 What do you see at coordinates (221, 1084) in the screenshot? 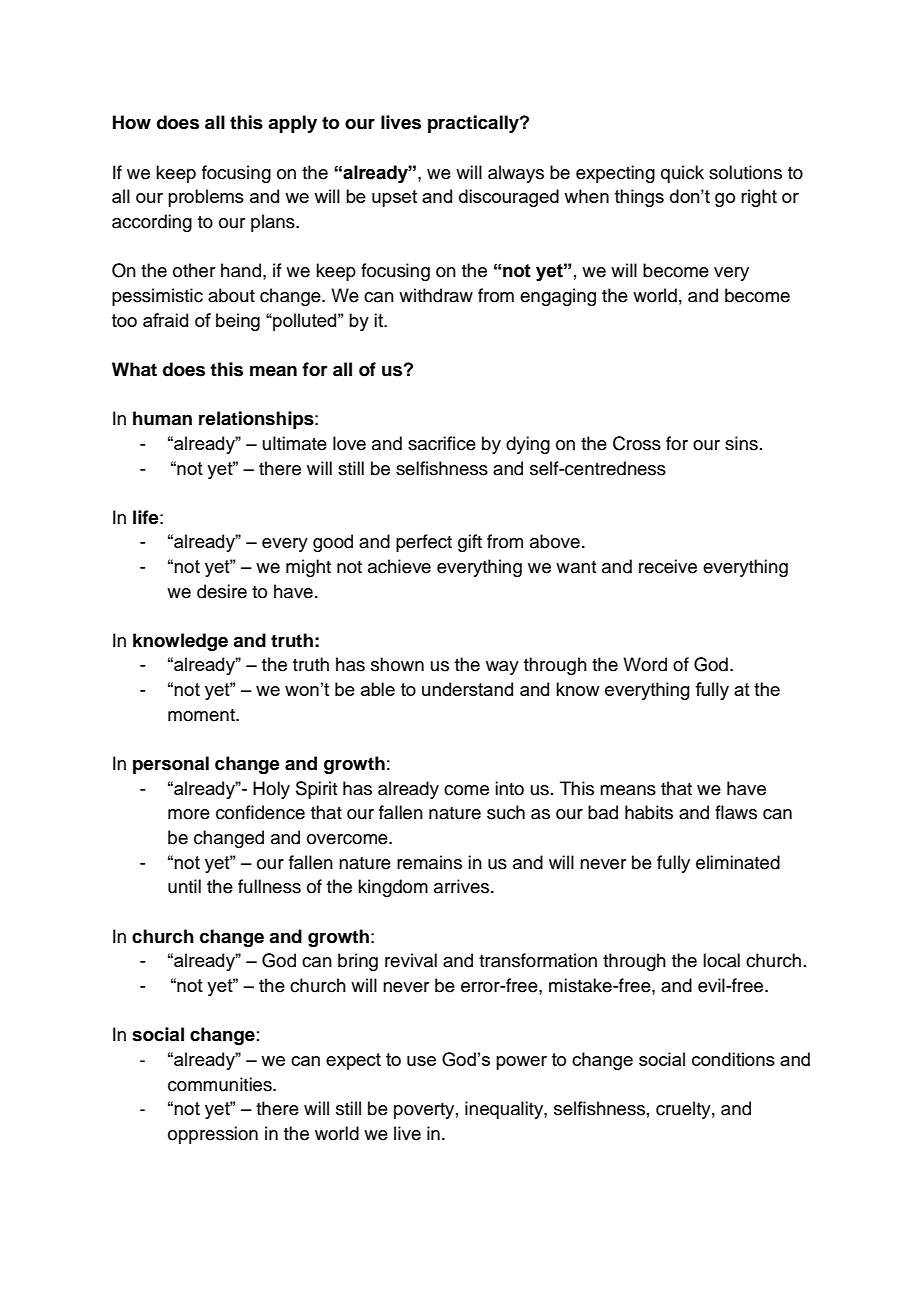
I see `communities` at bounding box center [221, 1084].
